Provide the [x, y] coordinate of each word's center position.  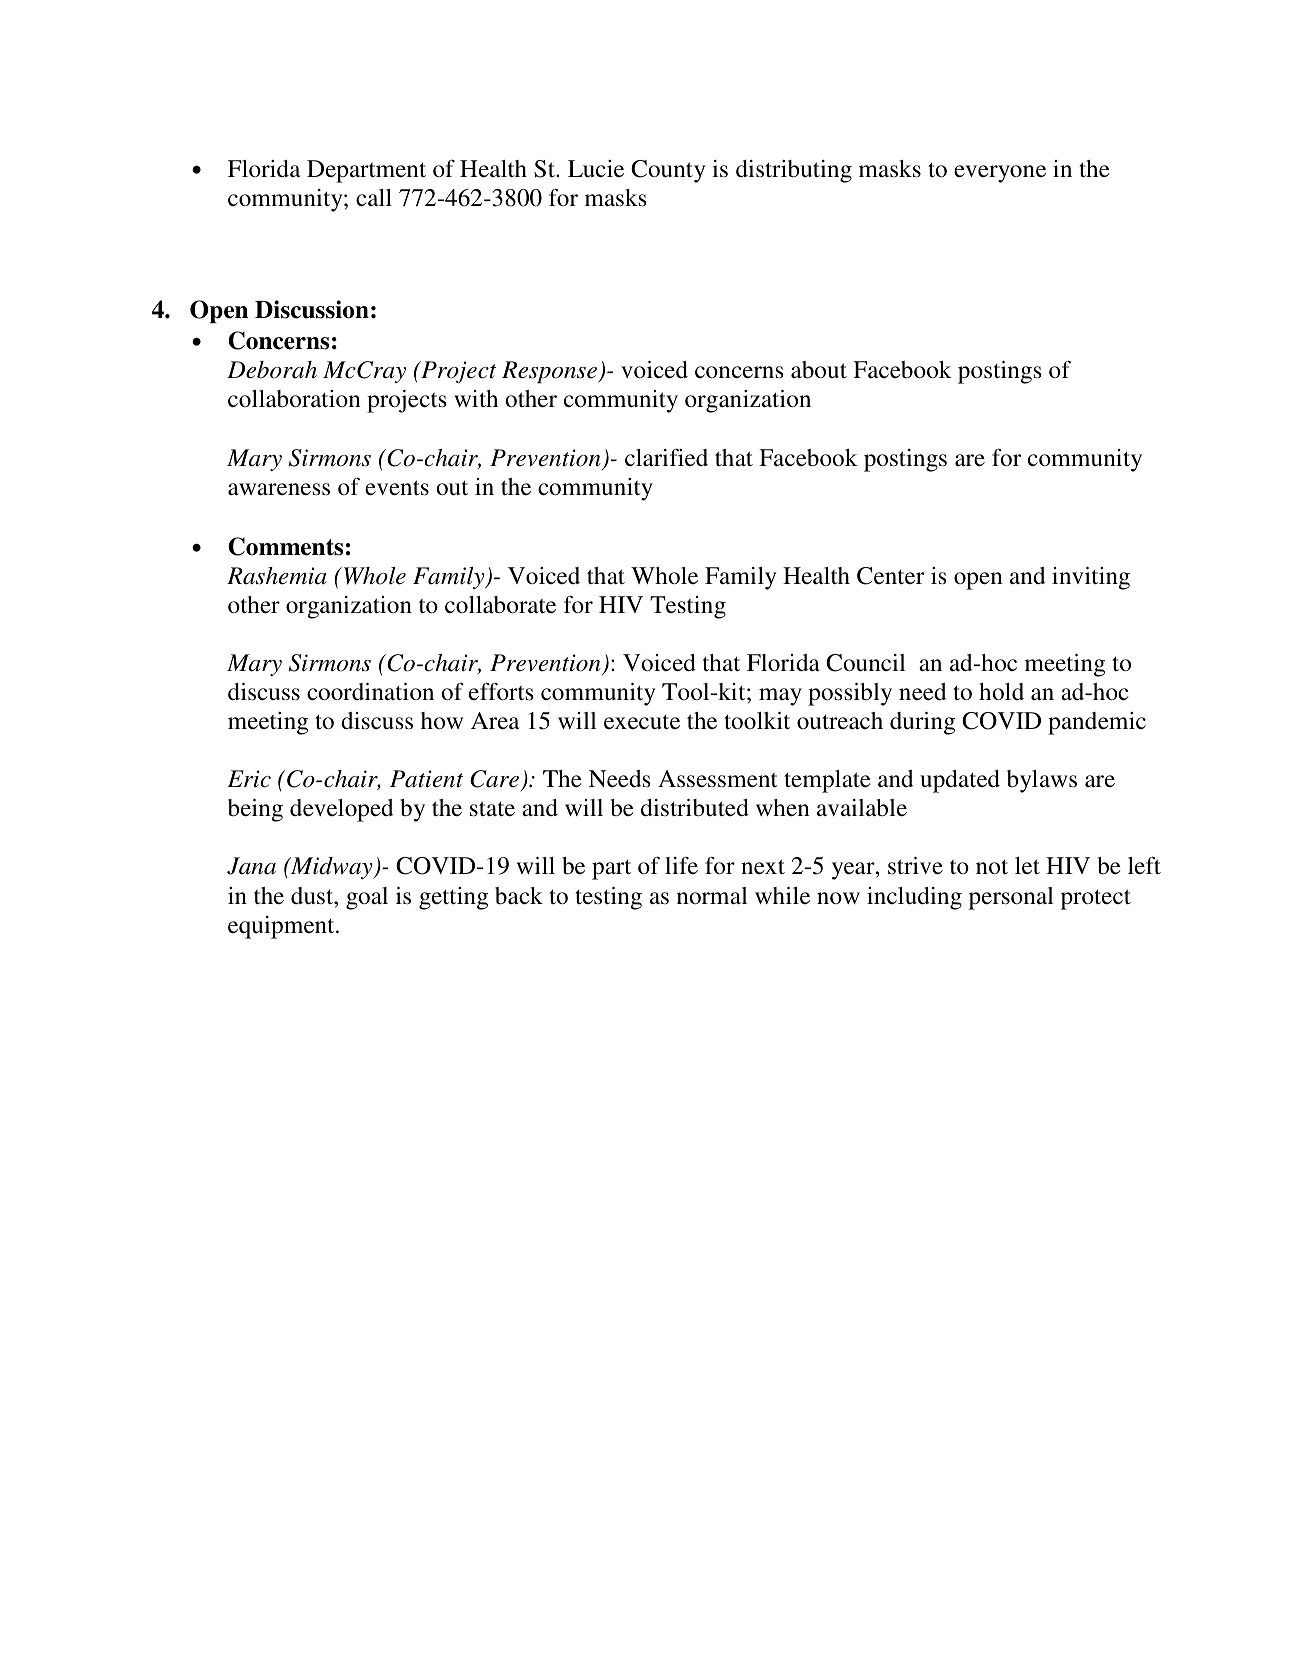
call [374, 198]
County [668, 171]
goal [367, 898]
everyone [1000, 174]
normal [712, 895]
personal [1011, 898]
